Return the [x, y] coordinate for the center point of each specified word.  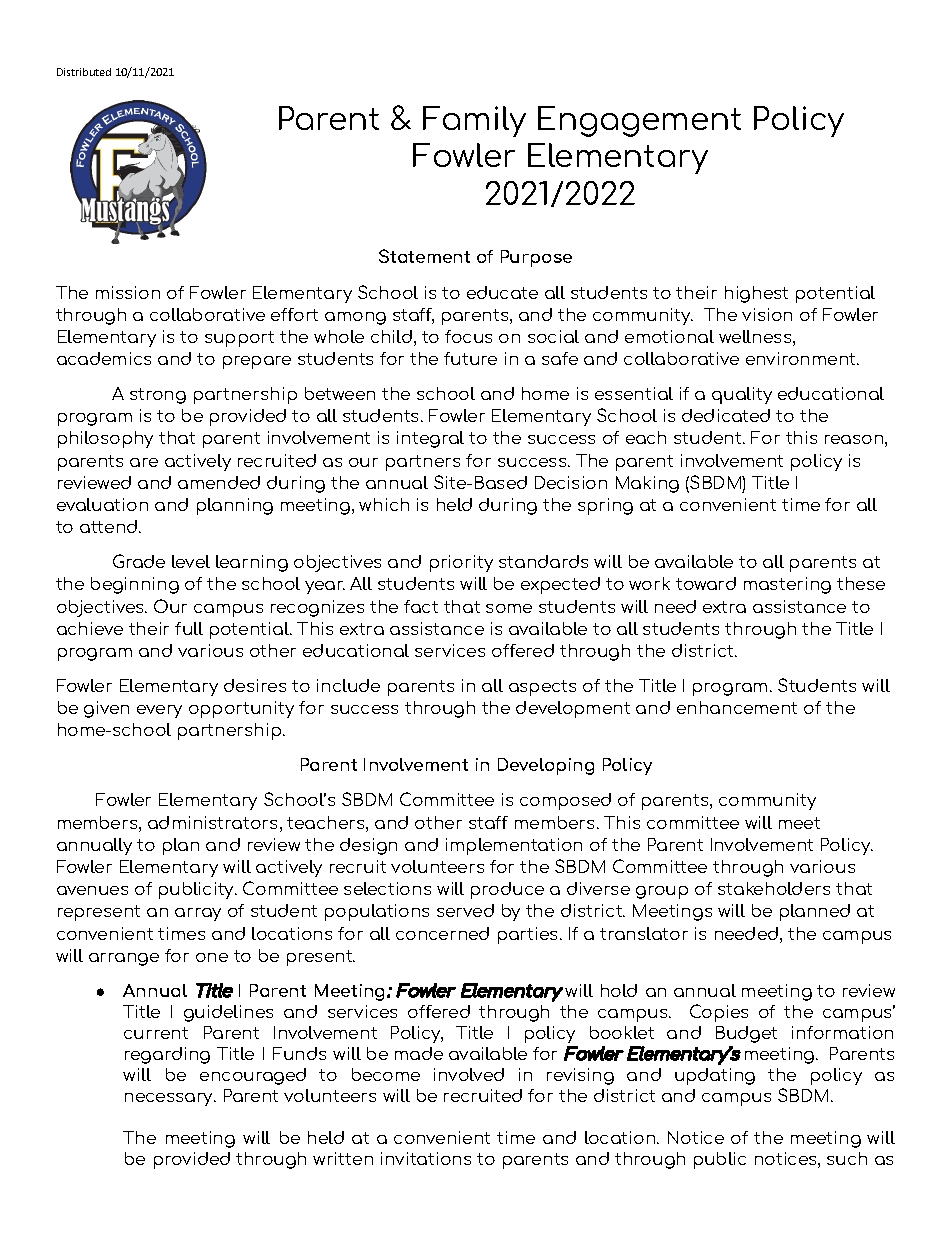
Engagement [639, 121]
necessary [170, 1099]
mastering [787, 585]
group [662, 892]
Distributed [84, 72]
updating [715, 1076]
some [509, 608]
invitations [426, 1158]
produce [507, 890]
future [470, 358]
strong [158, 396]
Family [474, 121]
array [198, 914]
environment [802, 358]
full [189, 628]
